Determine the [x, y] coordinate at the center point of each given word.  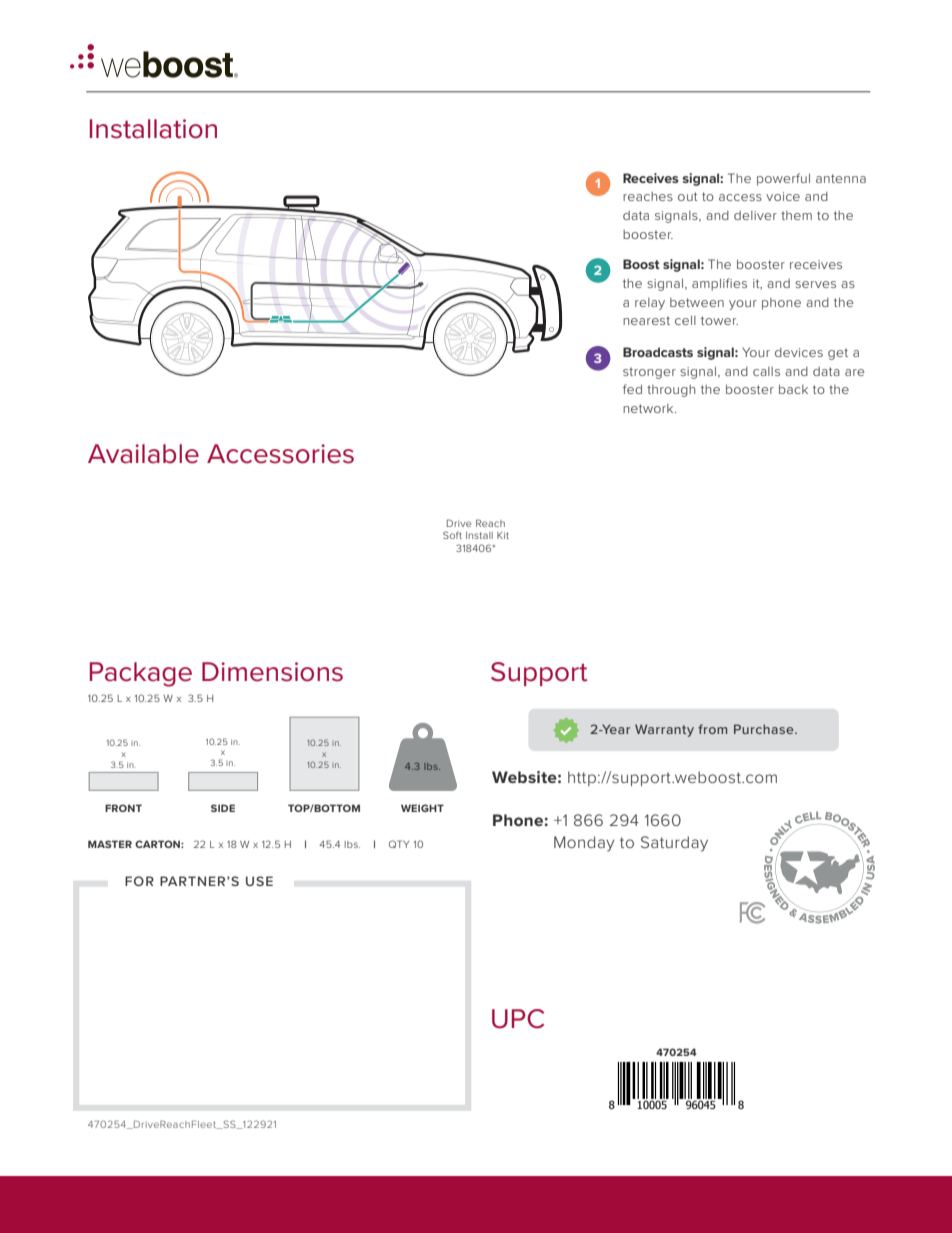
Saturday [674, 844]
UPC [518, 1019]
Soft [452, 535]
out [688, 196]
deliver [755, 215]
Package [141, 674]
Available [143, 454]
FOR [139, 881]
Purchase [765, 729]
